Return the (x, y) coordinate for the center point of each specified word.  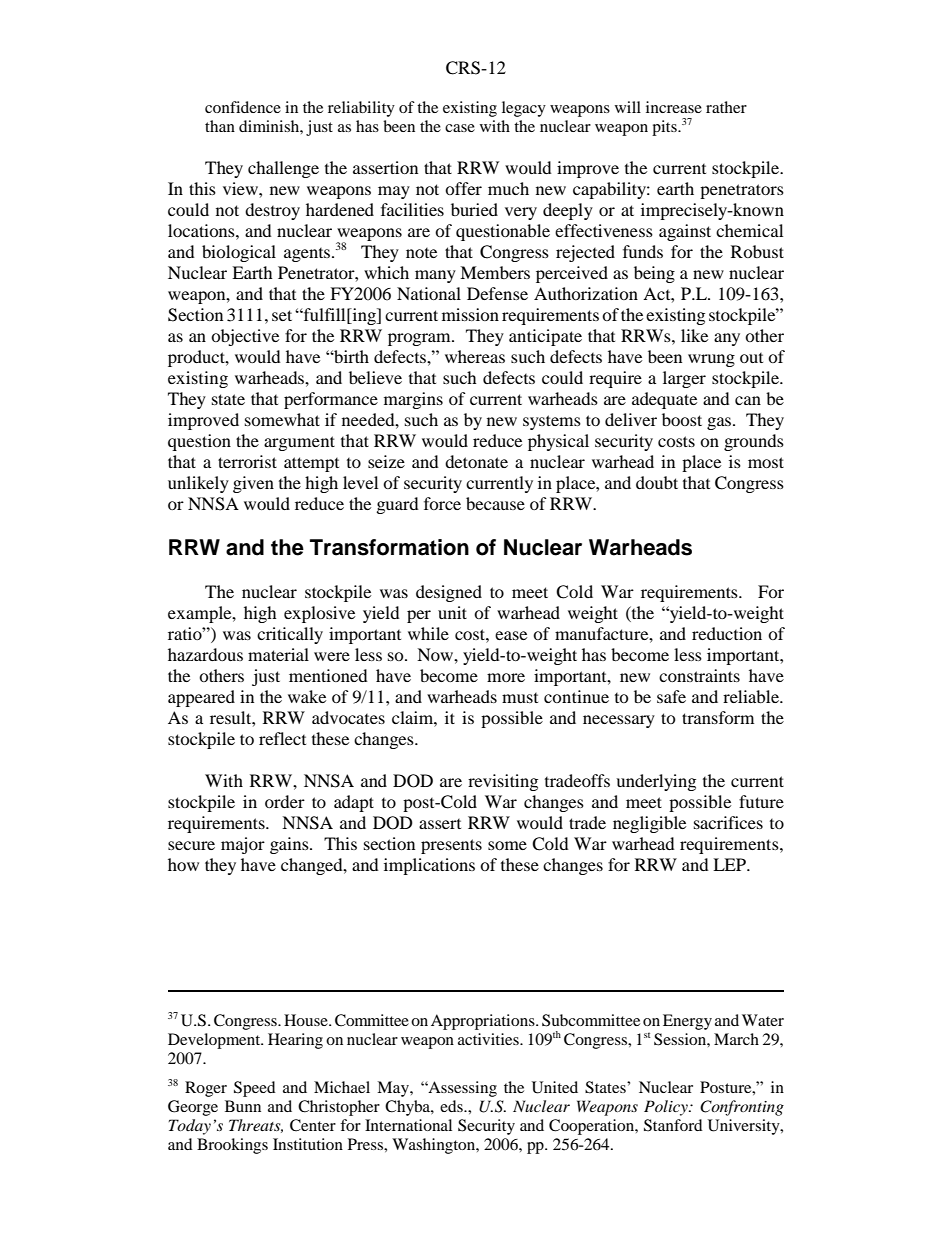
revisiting (503, 782)
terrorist (247, 461)
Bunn (243, 1106)
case (460, 128)
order (285, 801)
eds (452, 1106)
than (220, 126)
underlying (656, 782)
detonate (476, 461)
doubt (657, 482)
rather (726, 107)
